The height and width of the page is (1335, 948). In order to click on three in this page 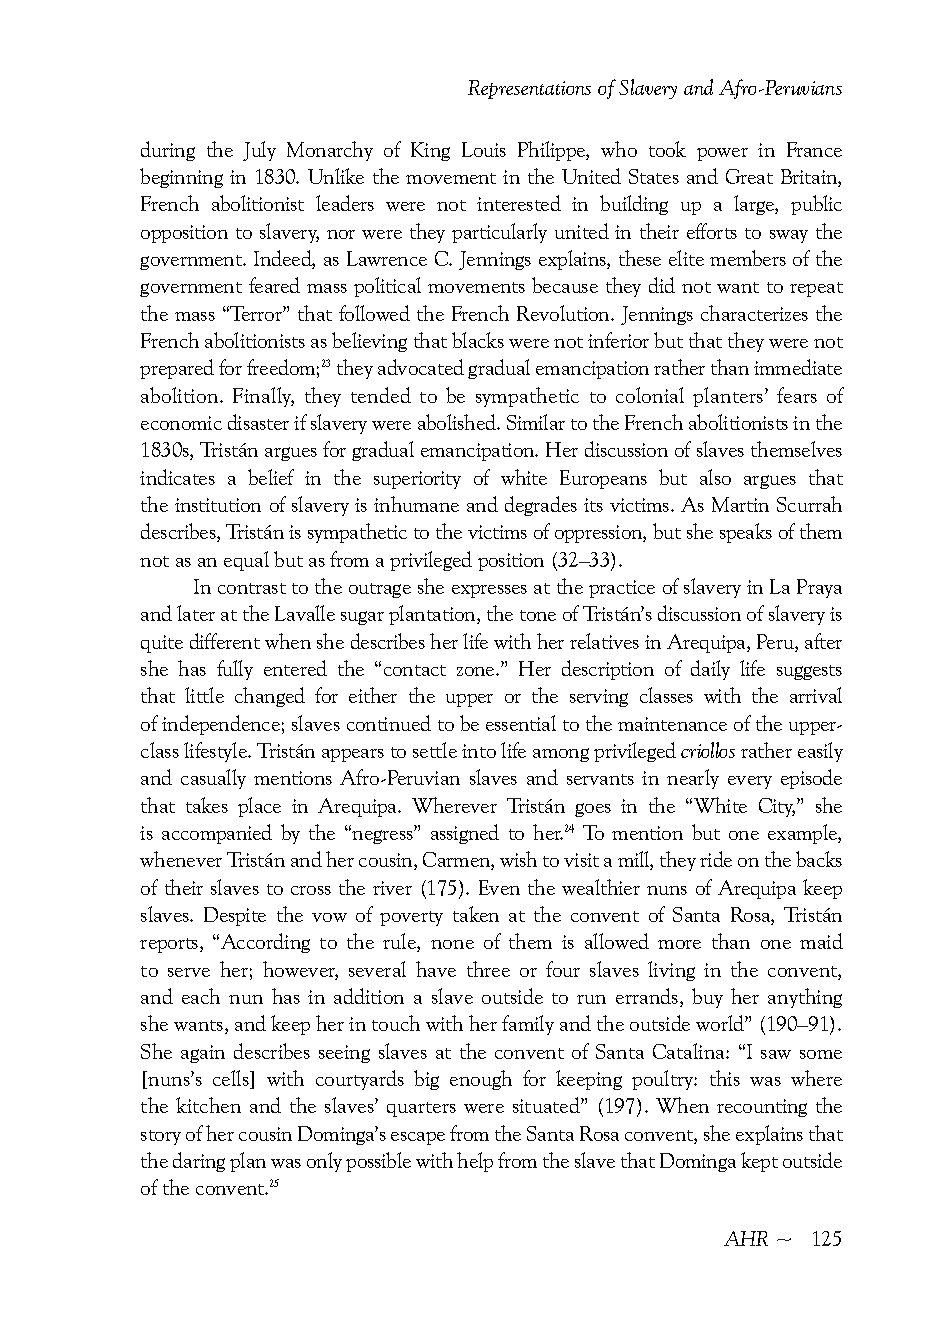, I will do `click(488, 969)`.
